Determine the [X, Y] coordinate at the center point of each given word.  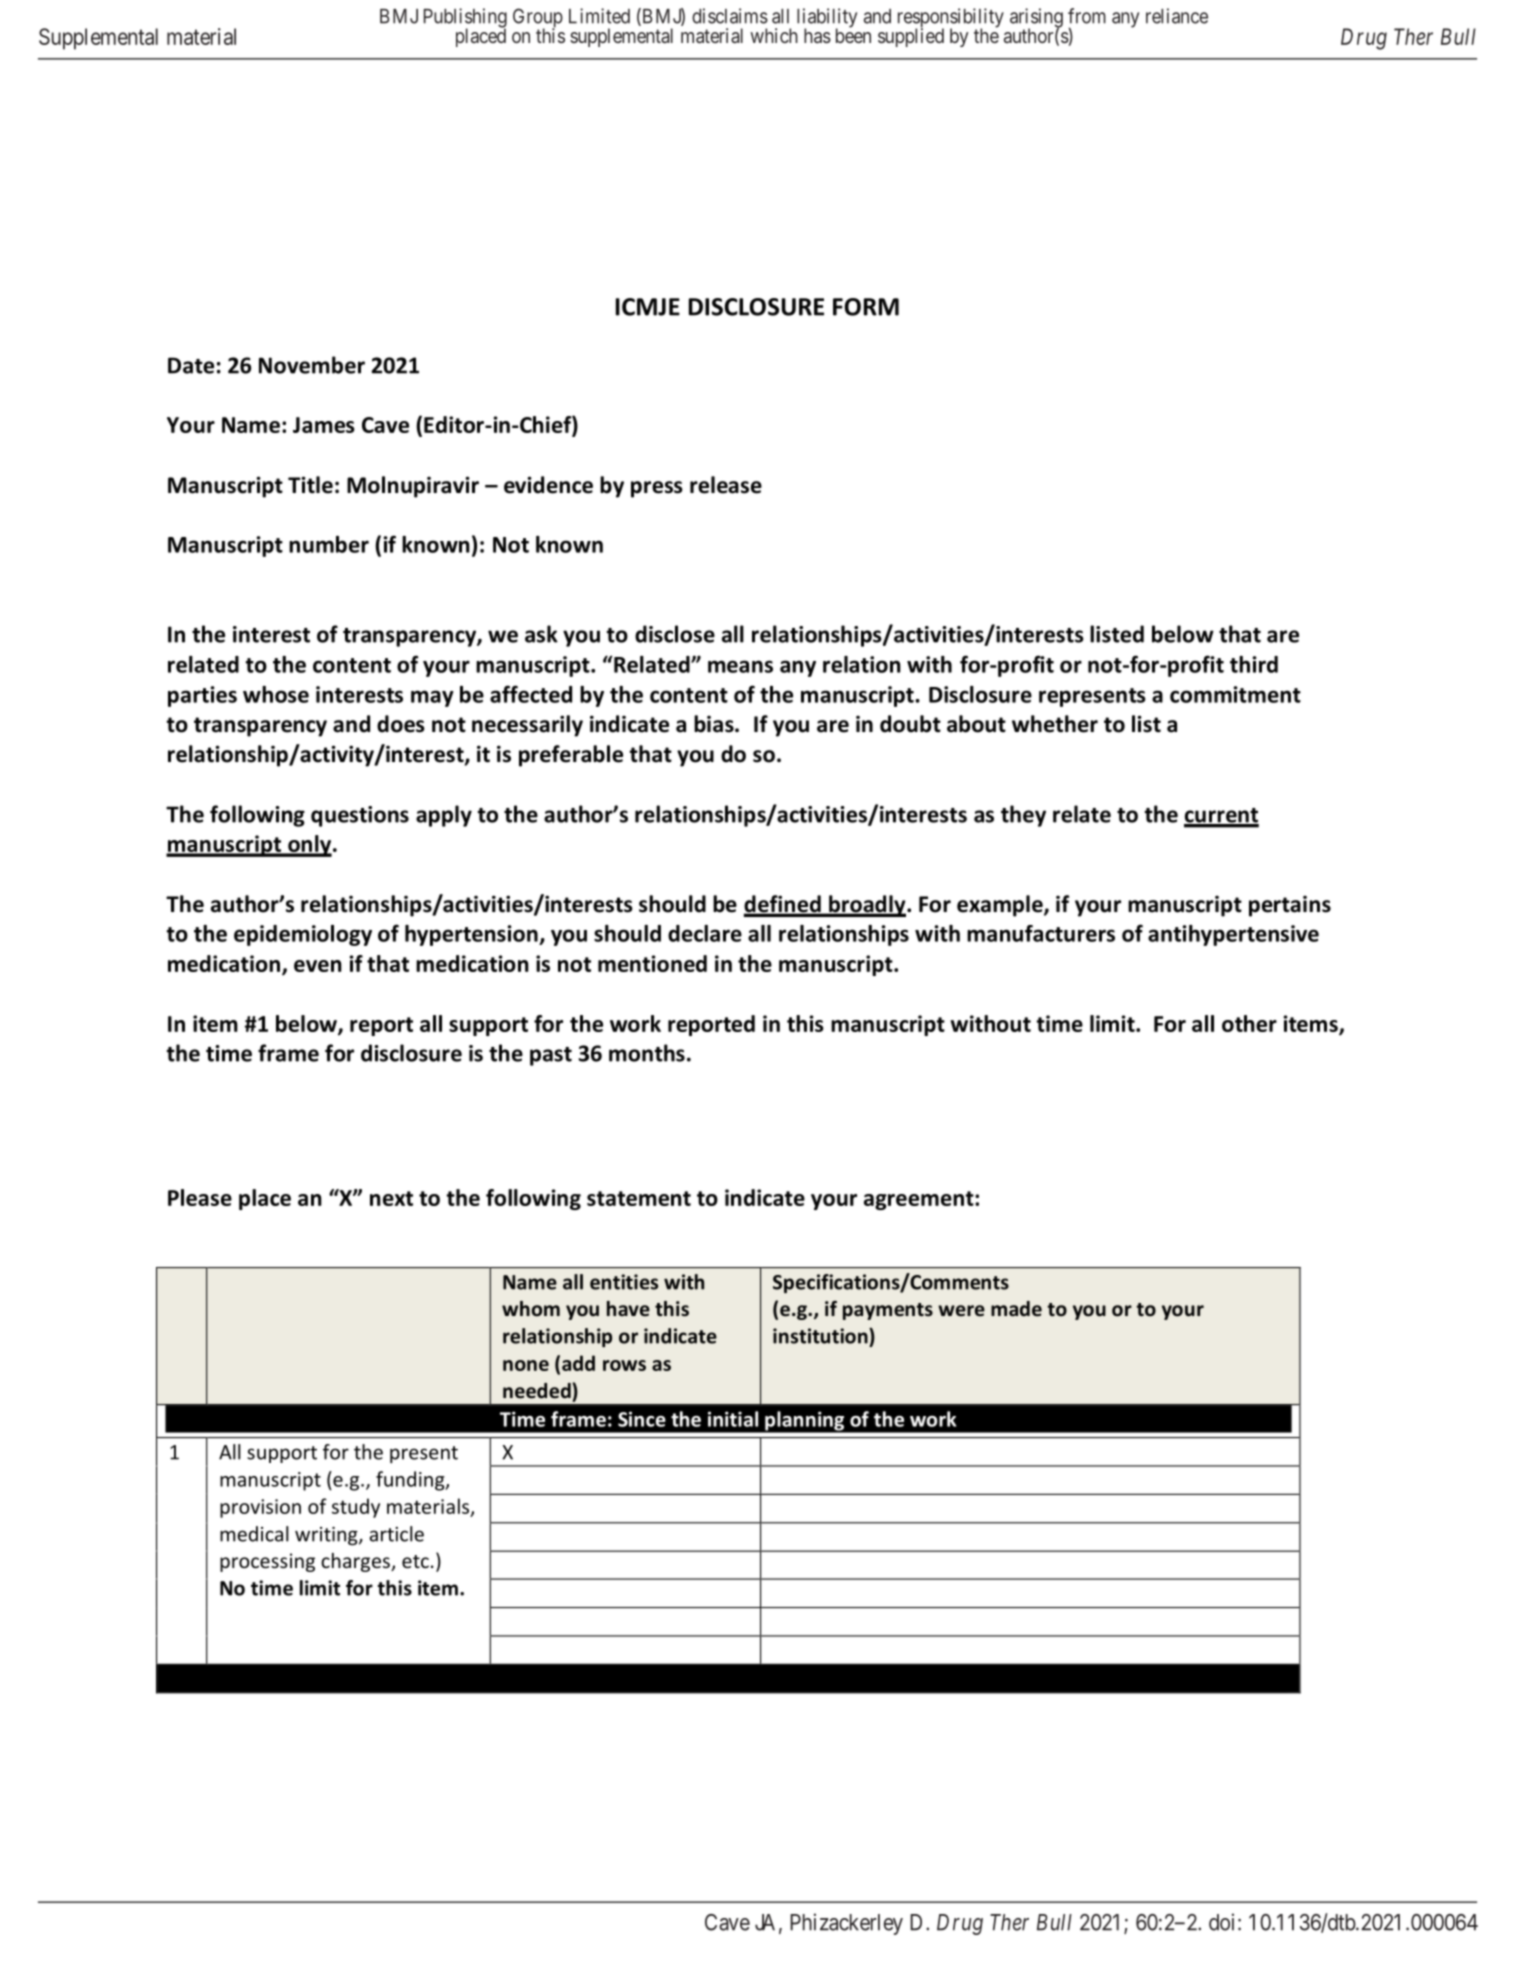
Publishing [465, 19]
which [774, 35]
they [1023, 816]
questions [360, 816]
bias [715, 724]
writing [327, 1536]
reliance [1177, 16]
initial [733, 1419]
